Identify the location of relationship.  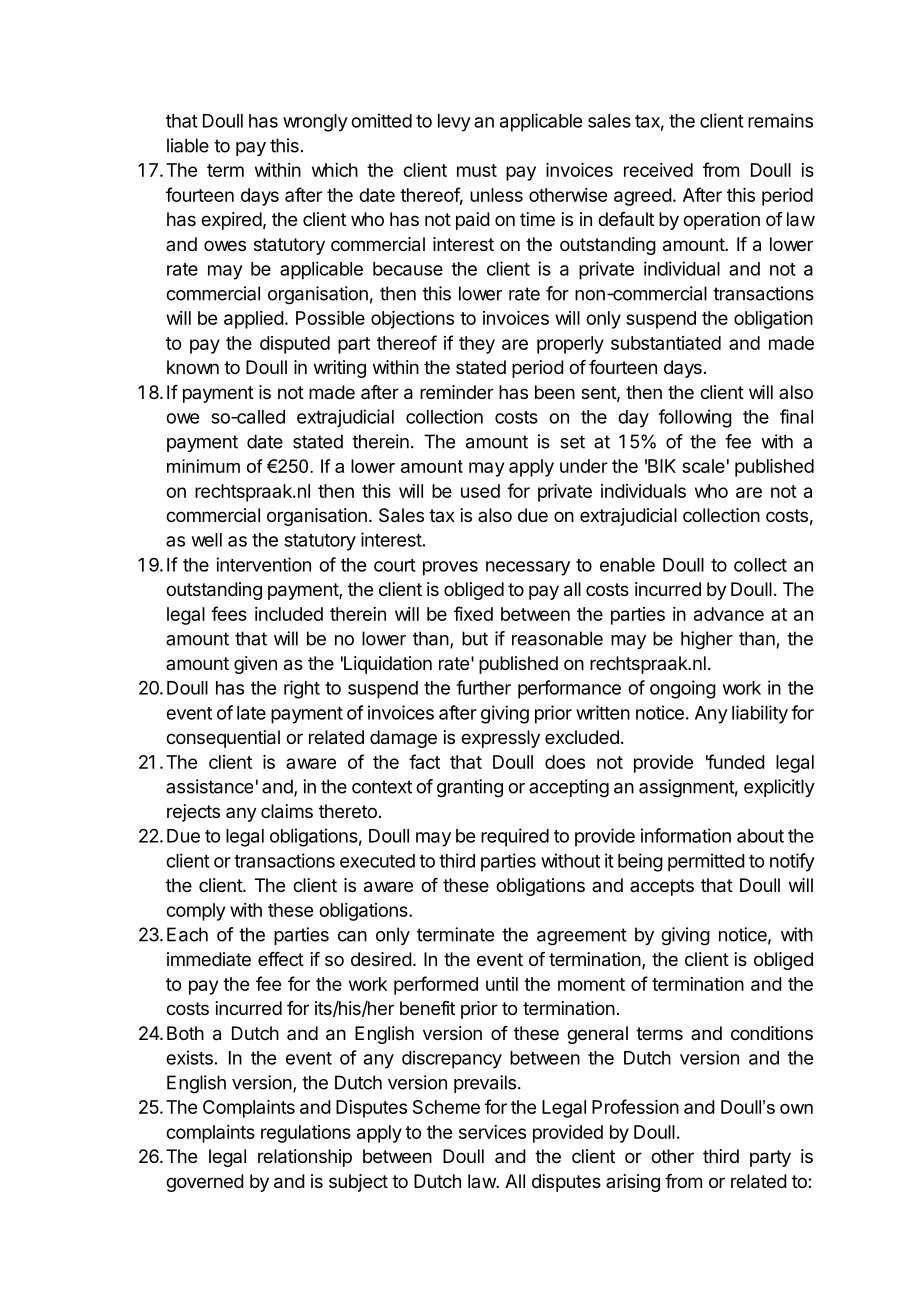
(305, 1158).
